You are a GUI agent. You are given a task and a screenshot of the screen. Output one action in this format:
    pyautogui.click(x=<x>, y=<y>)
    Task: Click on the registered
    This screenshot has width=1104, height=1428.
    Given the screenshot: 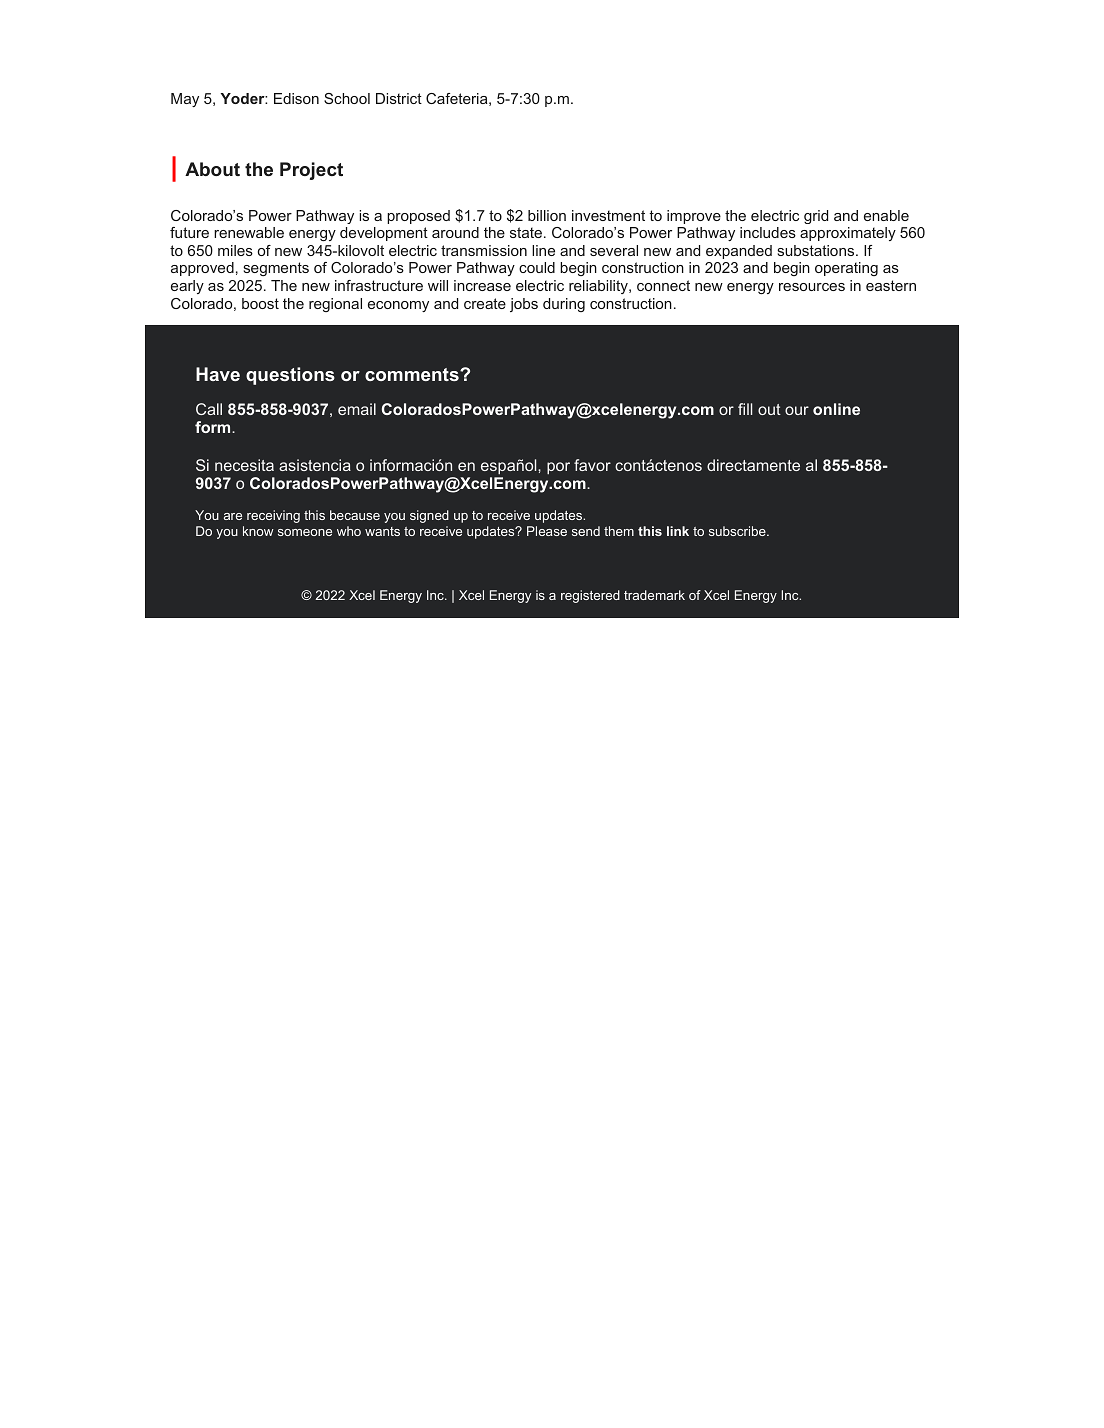 What is the action you would take?
    pyautogui.click(x=590, y=596)
